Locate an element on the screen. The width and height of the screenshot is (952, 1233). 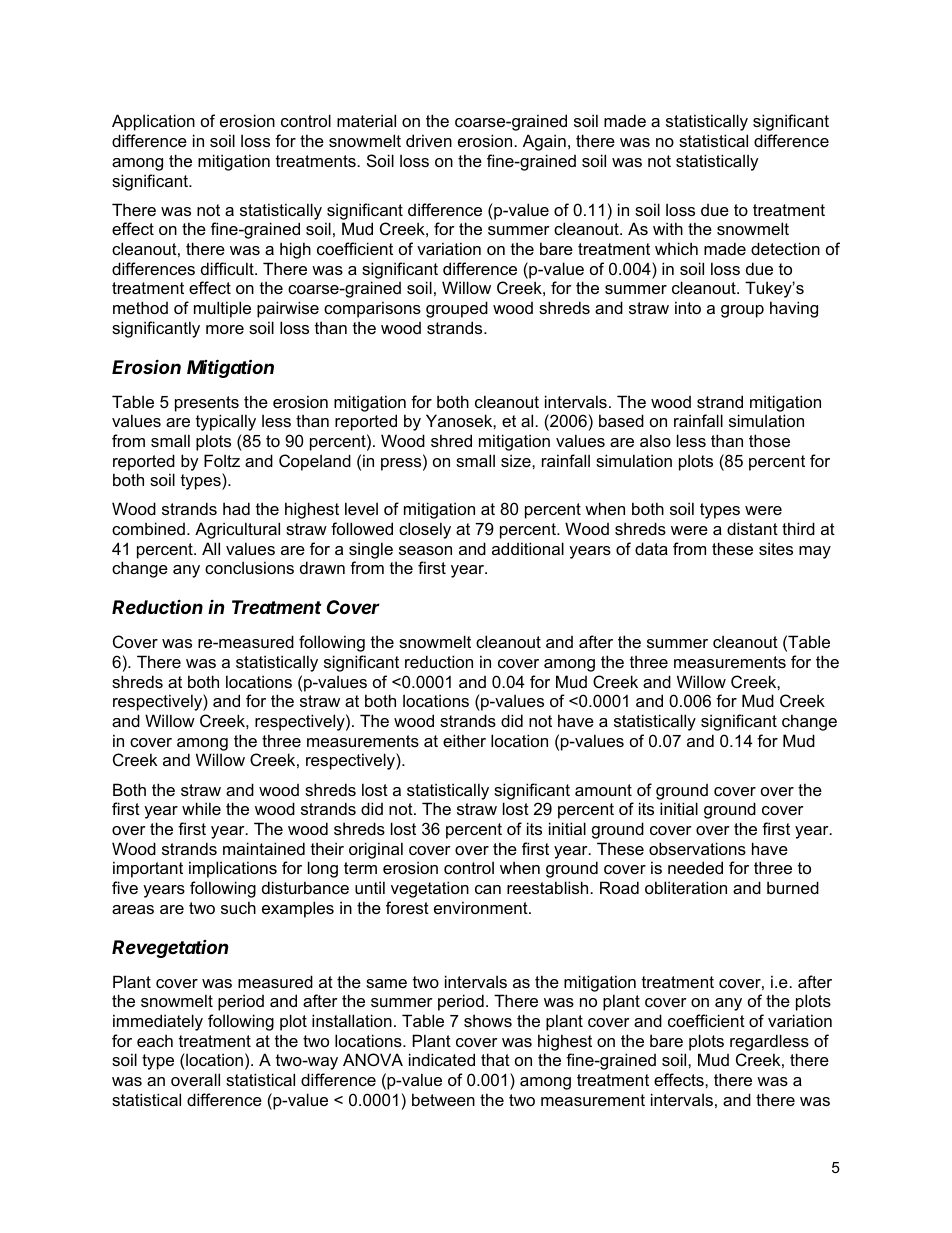
driven is located at coordinates (429, 140).
